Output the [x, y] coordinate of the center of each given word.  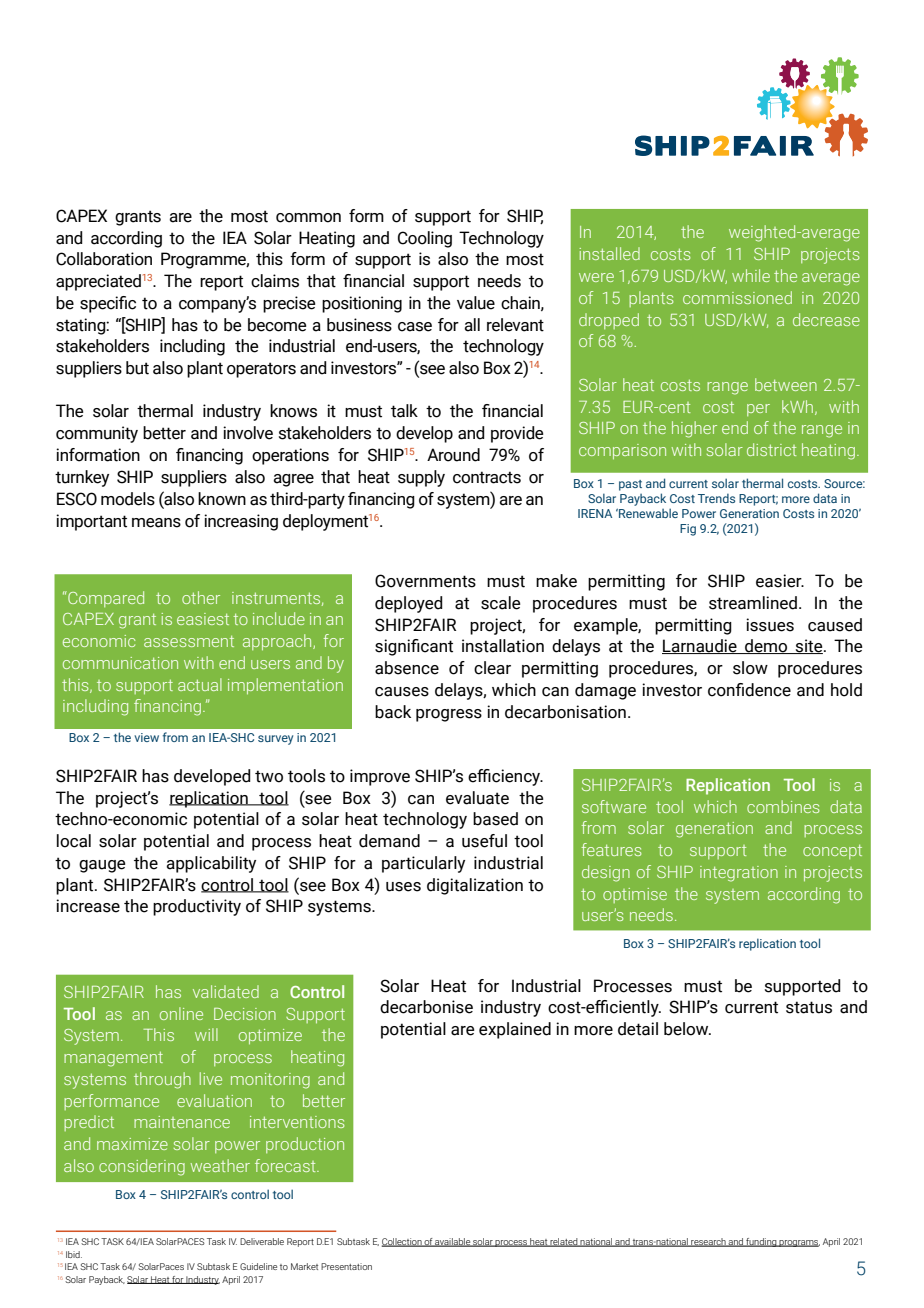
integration [739, 874]
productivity [197, 907]
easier [780, 581]
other [201, 597]
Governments [425, 581]
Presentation [346, 1266]
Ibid [74, 1254]
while [751, 275]
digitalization [475, 886]
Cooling [425, 239]
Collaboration [104, 259]
